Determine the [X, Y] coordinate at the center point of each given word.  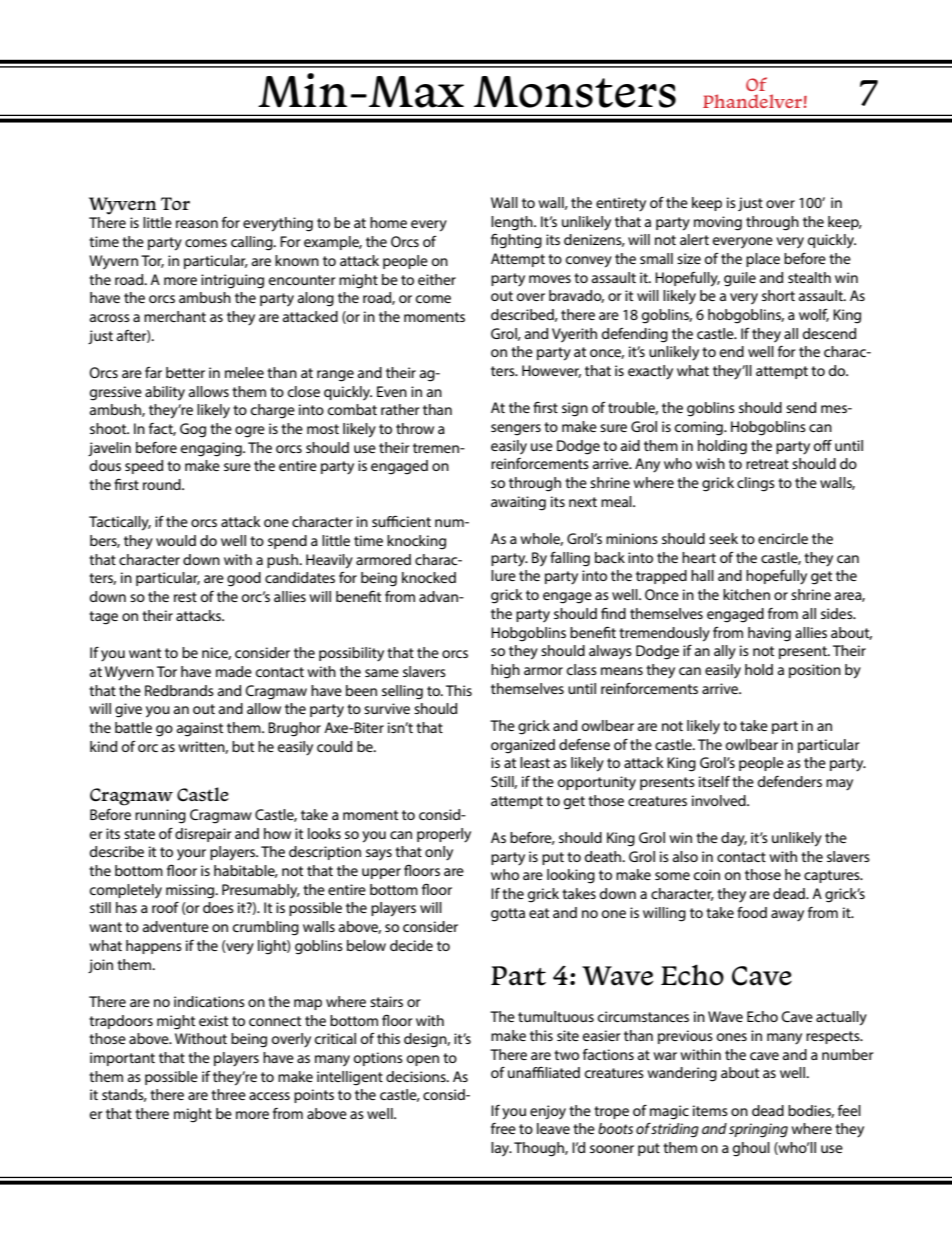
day [734, 839]
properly [444, 835]
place [763, 260]
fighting [516, 241]
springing [758, 1130]
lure [503, 575]
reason [197, 224]
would [176, 540]
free [503, 1128]
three [228, 1094]
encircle [783, 538]
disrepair [203, 835]
